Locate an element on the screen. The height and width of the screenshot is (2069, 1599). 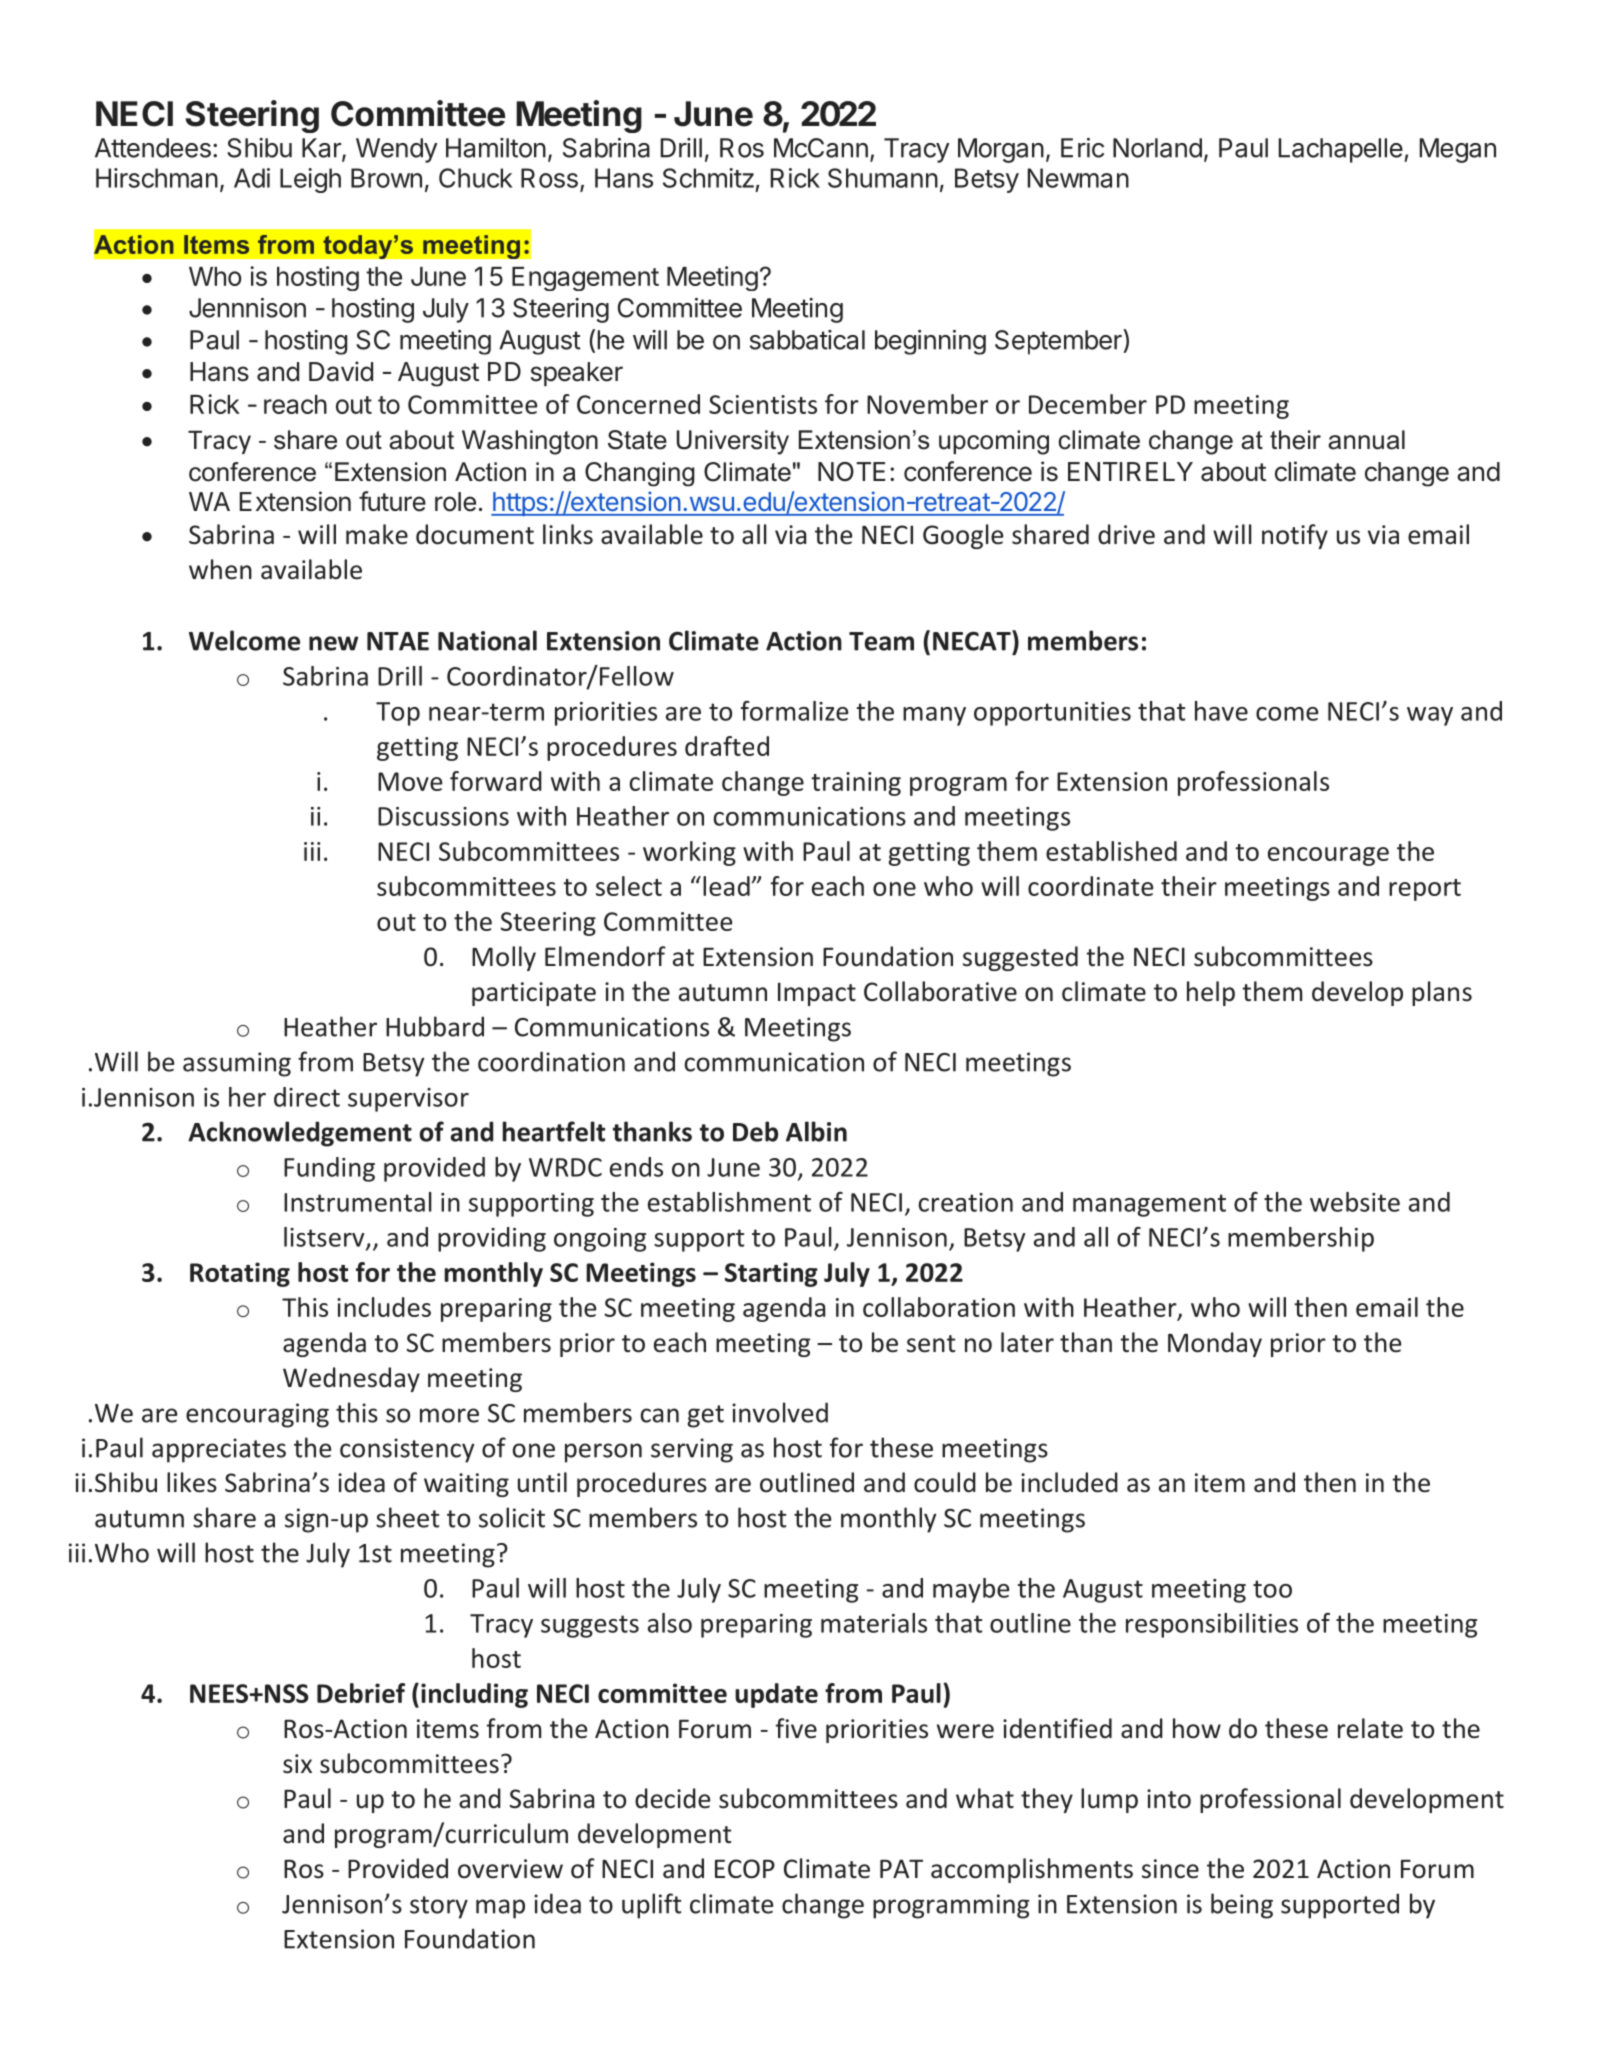
includes is located at coordinates (384, 1307).
